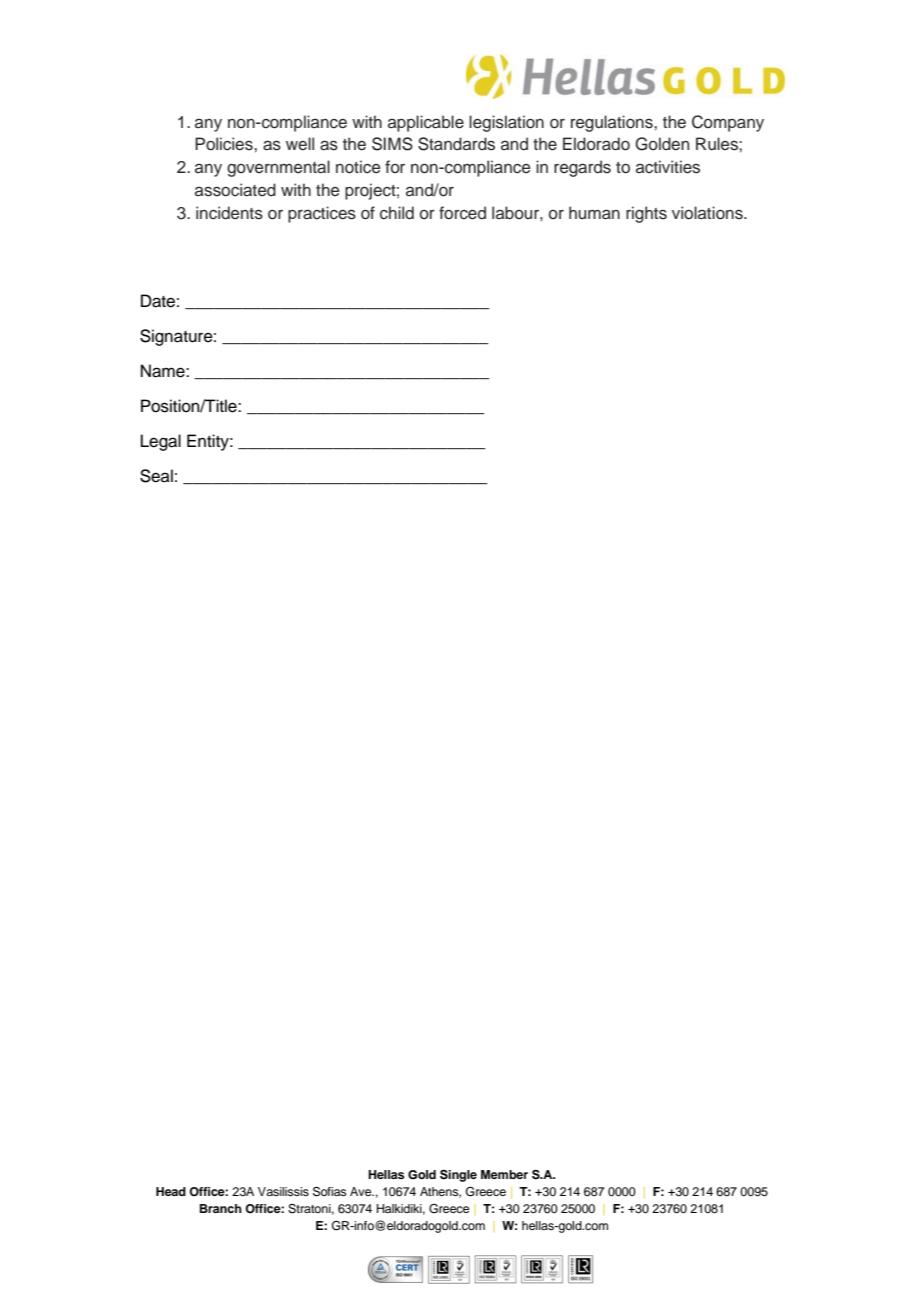 Image resolution: width=924 pixels, height=1308 pixels. Describe the element at coordinates (458, 1176) in the screenshot. I see `Single` at that location.
